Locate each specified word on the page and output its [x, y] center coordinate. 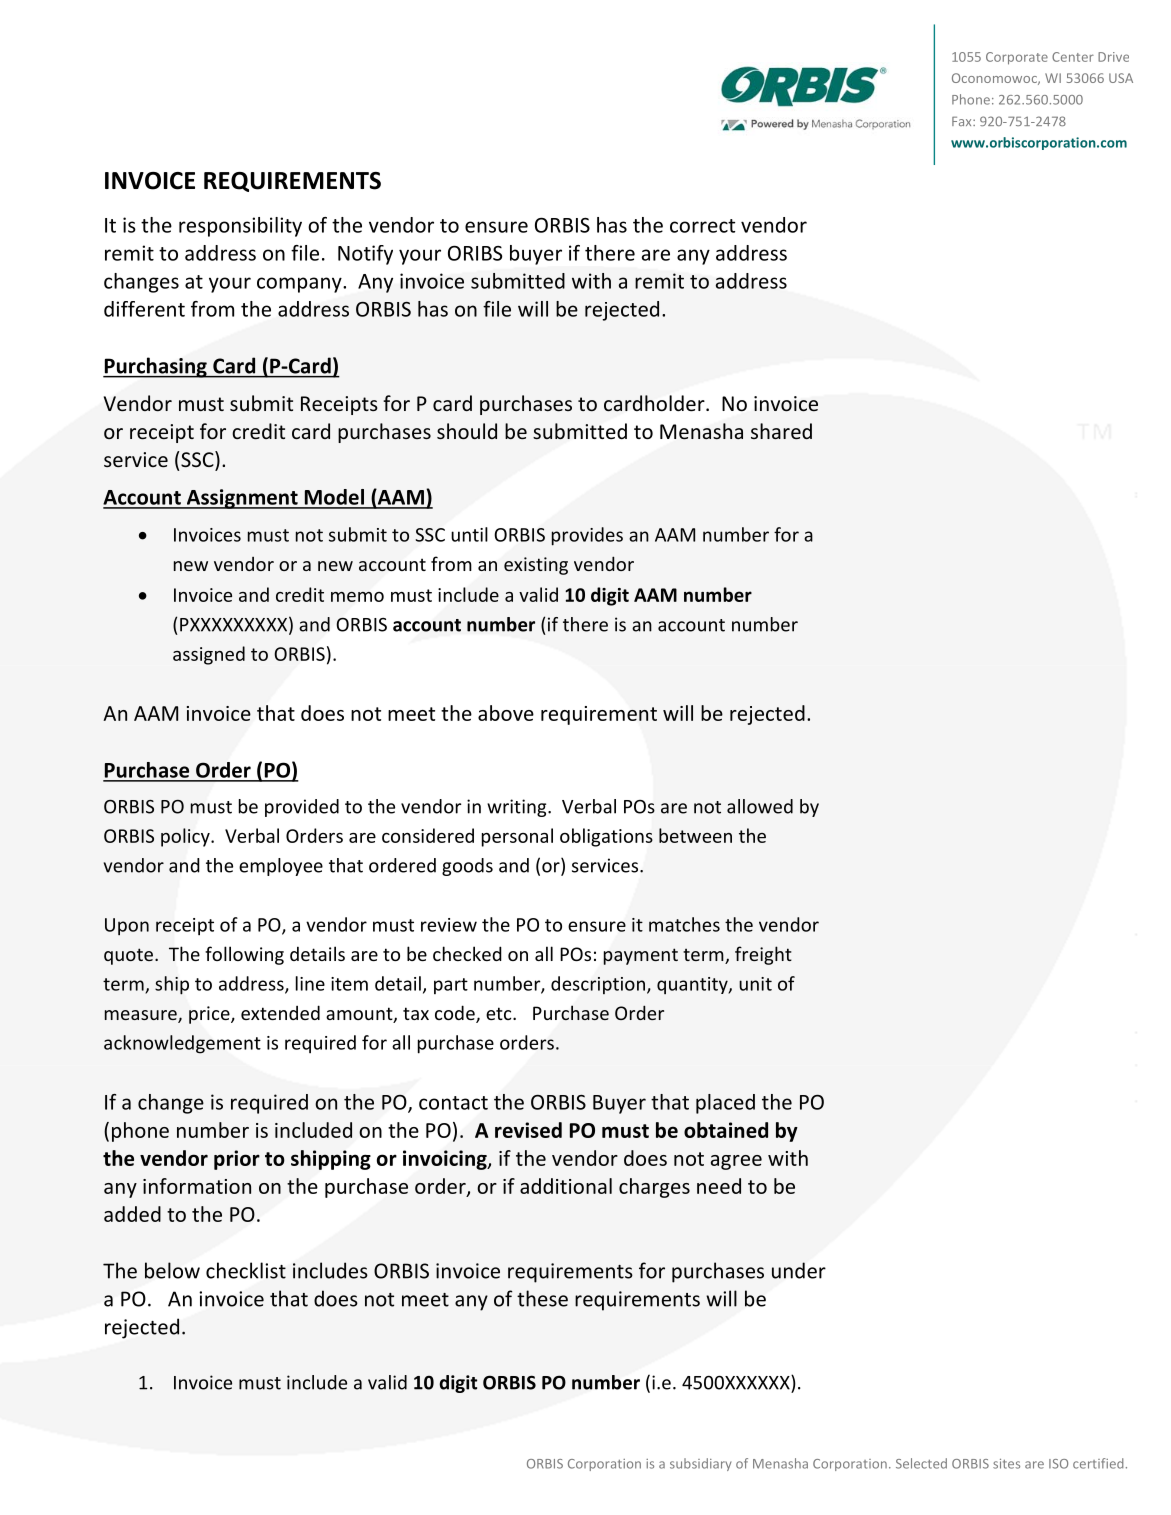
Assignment [242, 499]
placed [725, 1104]
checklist [246, 1270]
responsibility [240, 227]
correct [702, 226]
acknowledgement [182, 1044]
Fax [963, 121]
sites [1006, 1464]
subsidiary [700, 1464]
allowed [760, 806]
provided [302, 808]
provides [587, 536]
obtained [726, 1130]
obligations [606, 837]
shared [781, 431]
